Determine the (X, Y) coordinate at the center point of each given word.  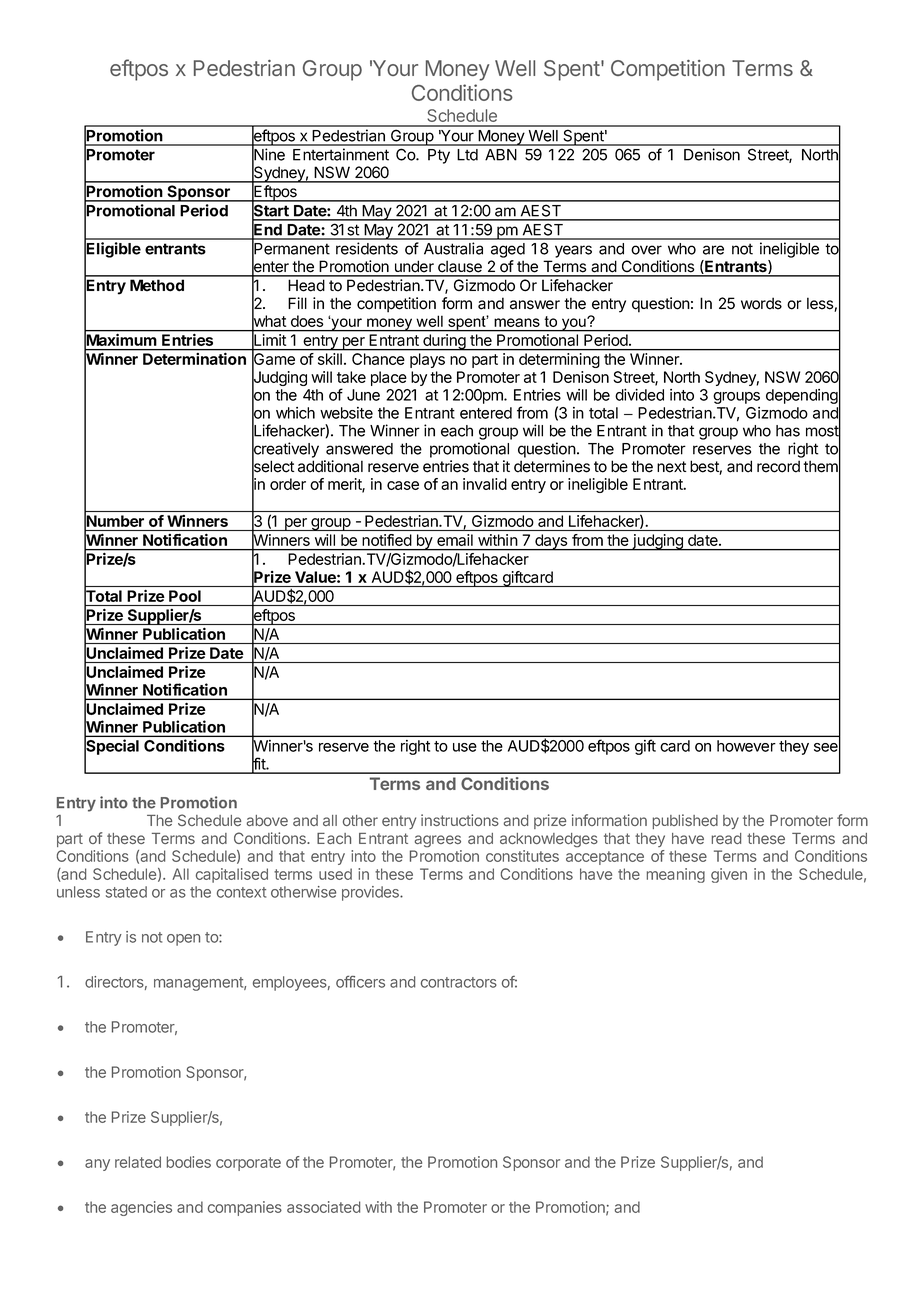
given (729, 875)
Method (157, 285)
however (746, 746)
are (713, 250)
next (672, 467)
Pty (439, 156)
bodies (189, 1162)
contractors (459, 982)
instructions (460, 820)
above (267, 820)
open (183, 940)
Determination (194, 359)
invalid (485, 484)
